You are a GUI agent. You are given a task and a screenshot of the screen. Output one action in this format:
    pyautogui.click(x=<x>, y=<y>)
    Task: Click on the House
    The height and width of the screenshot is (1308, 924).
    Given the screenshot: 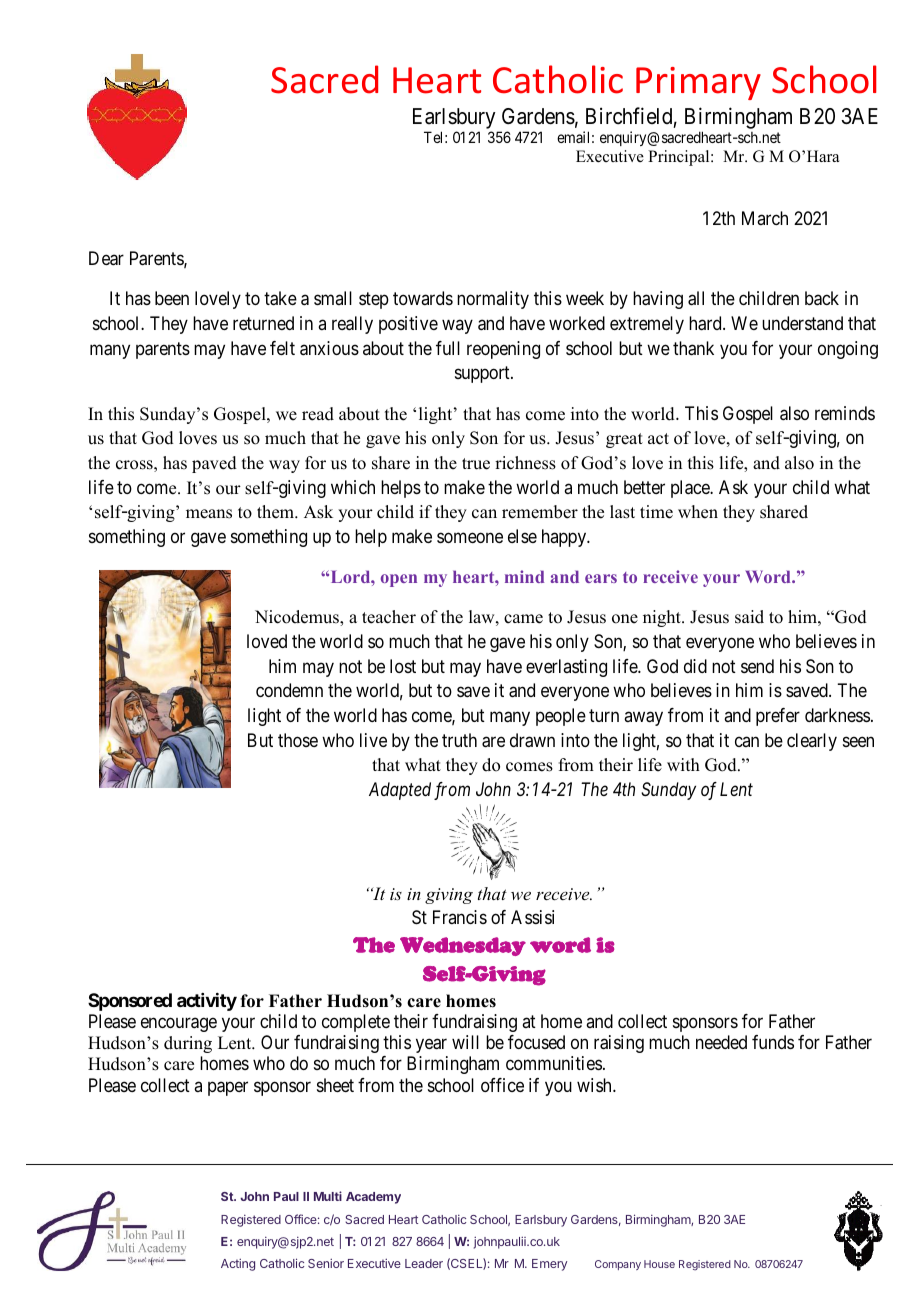 What is the action you would take?
    pyautogui.click(x=659, y=1264)
